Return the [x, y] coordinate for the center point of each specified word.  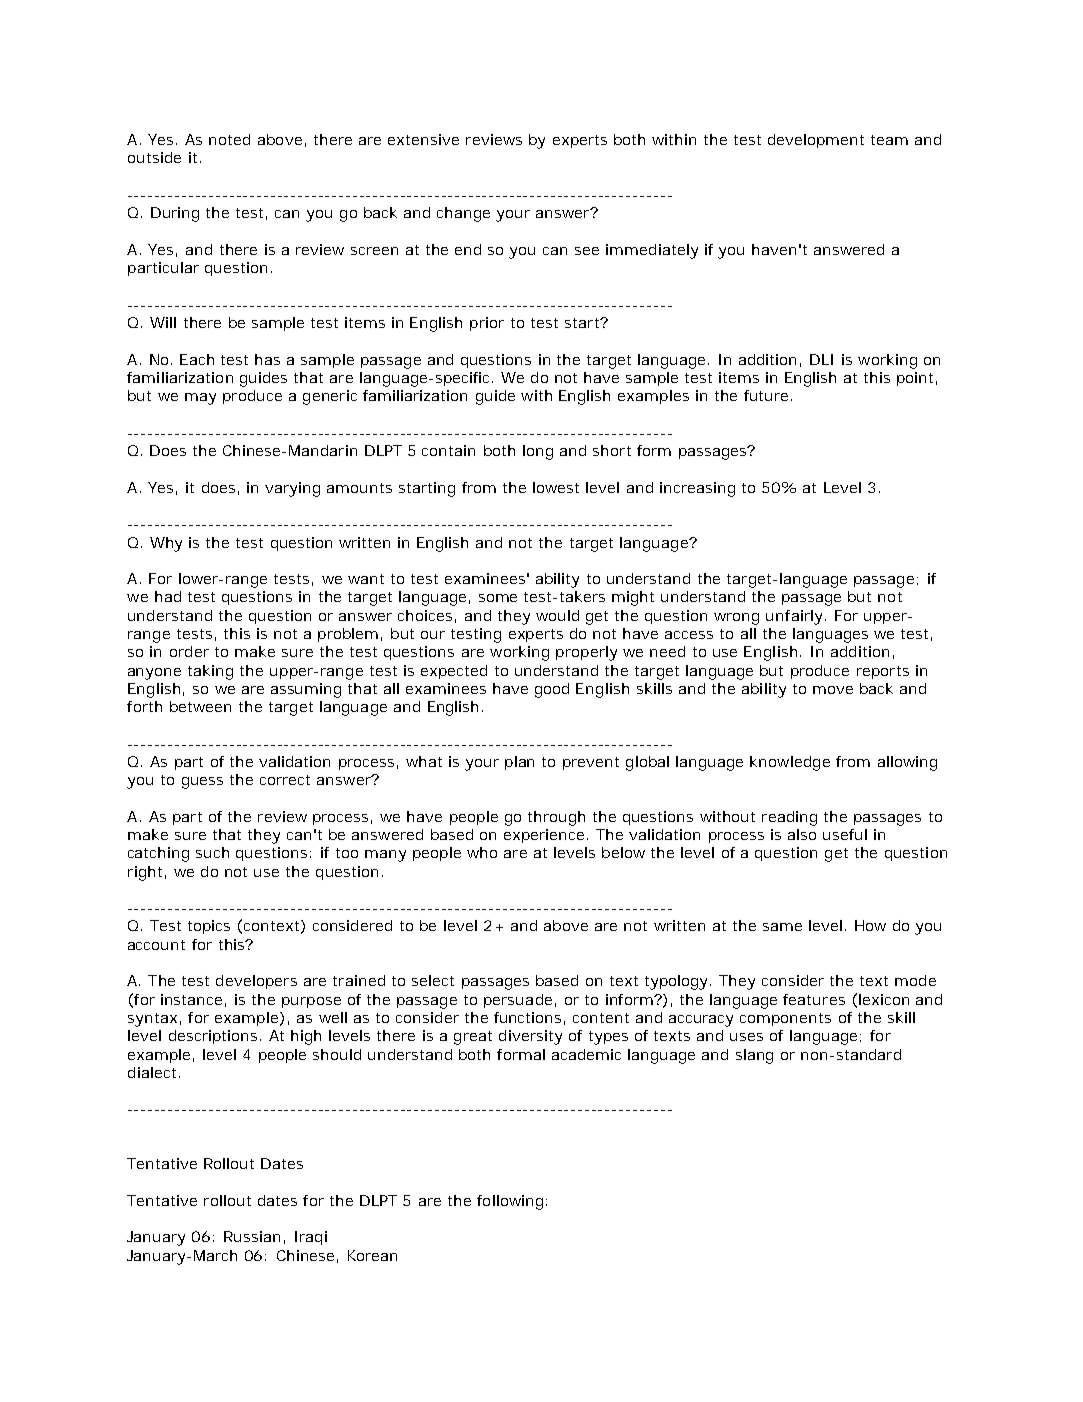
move [833, 690]
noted [229, 139]
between [200, 706]
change [463, 214]
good [552, 690]
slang [754, 1056]
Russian [252, 1236]
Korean [372, 1255]
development [816, 141]
